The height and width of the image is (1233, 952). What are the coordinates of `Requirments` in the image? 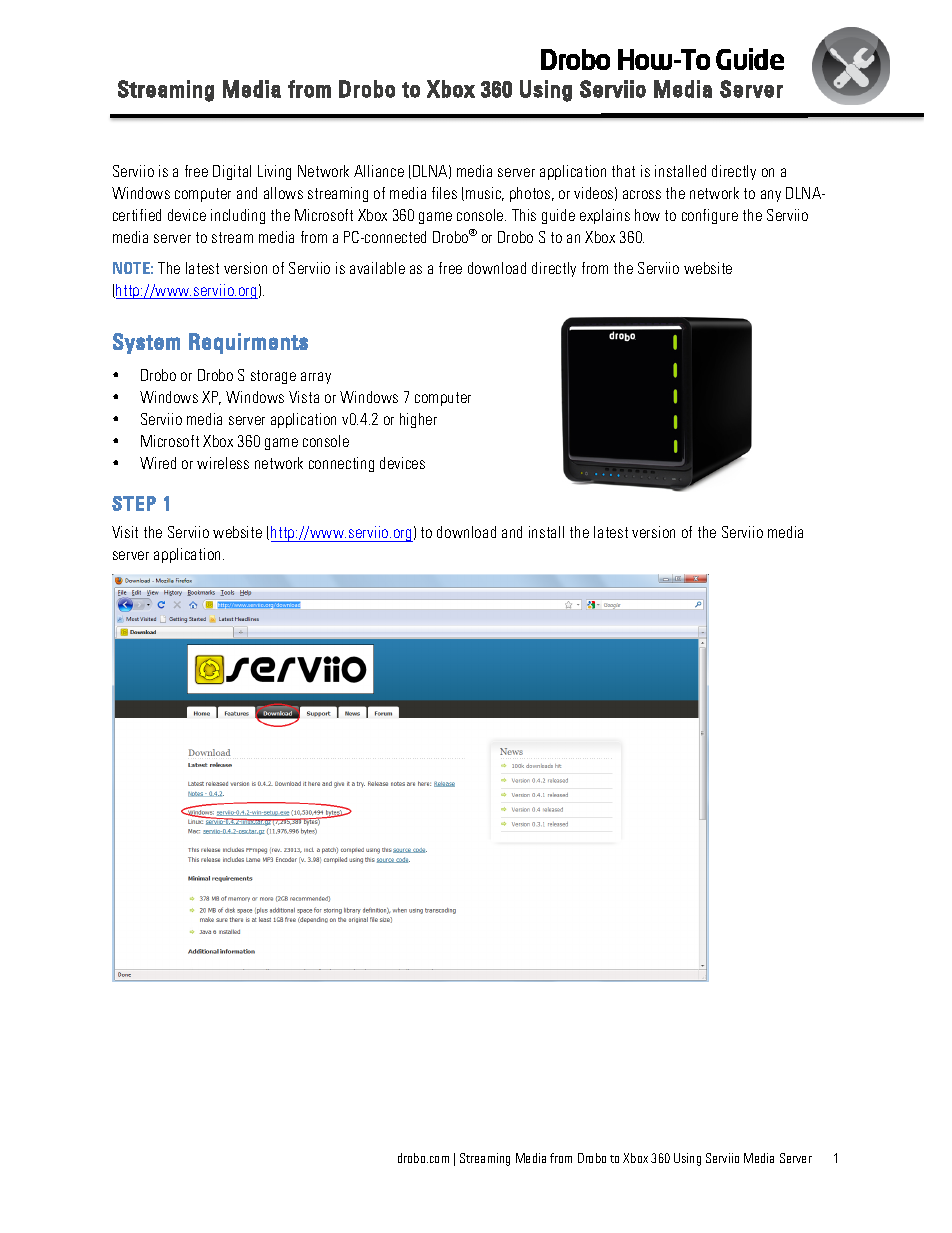 It's located at (248, 343).
